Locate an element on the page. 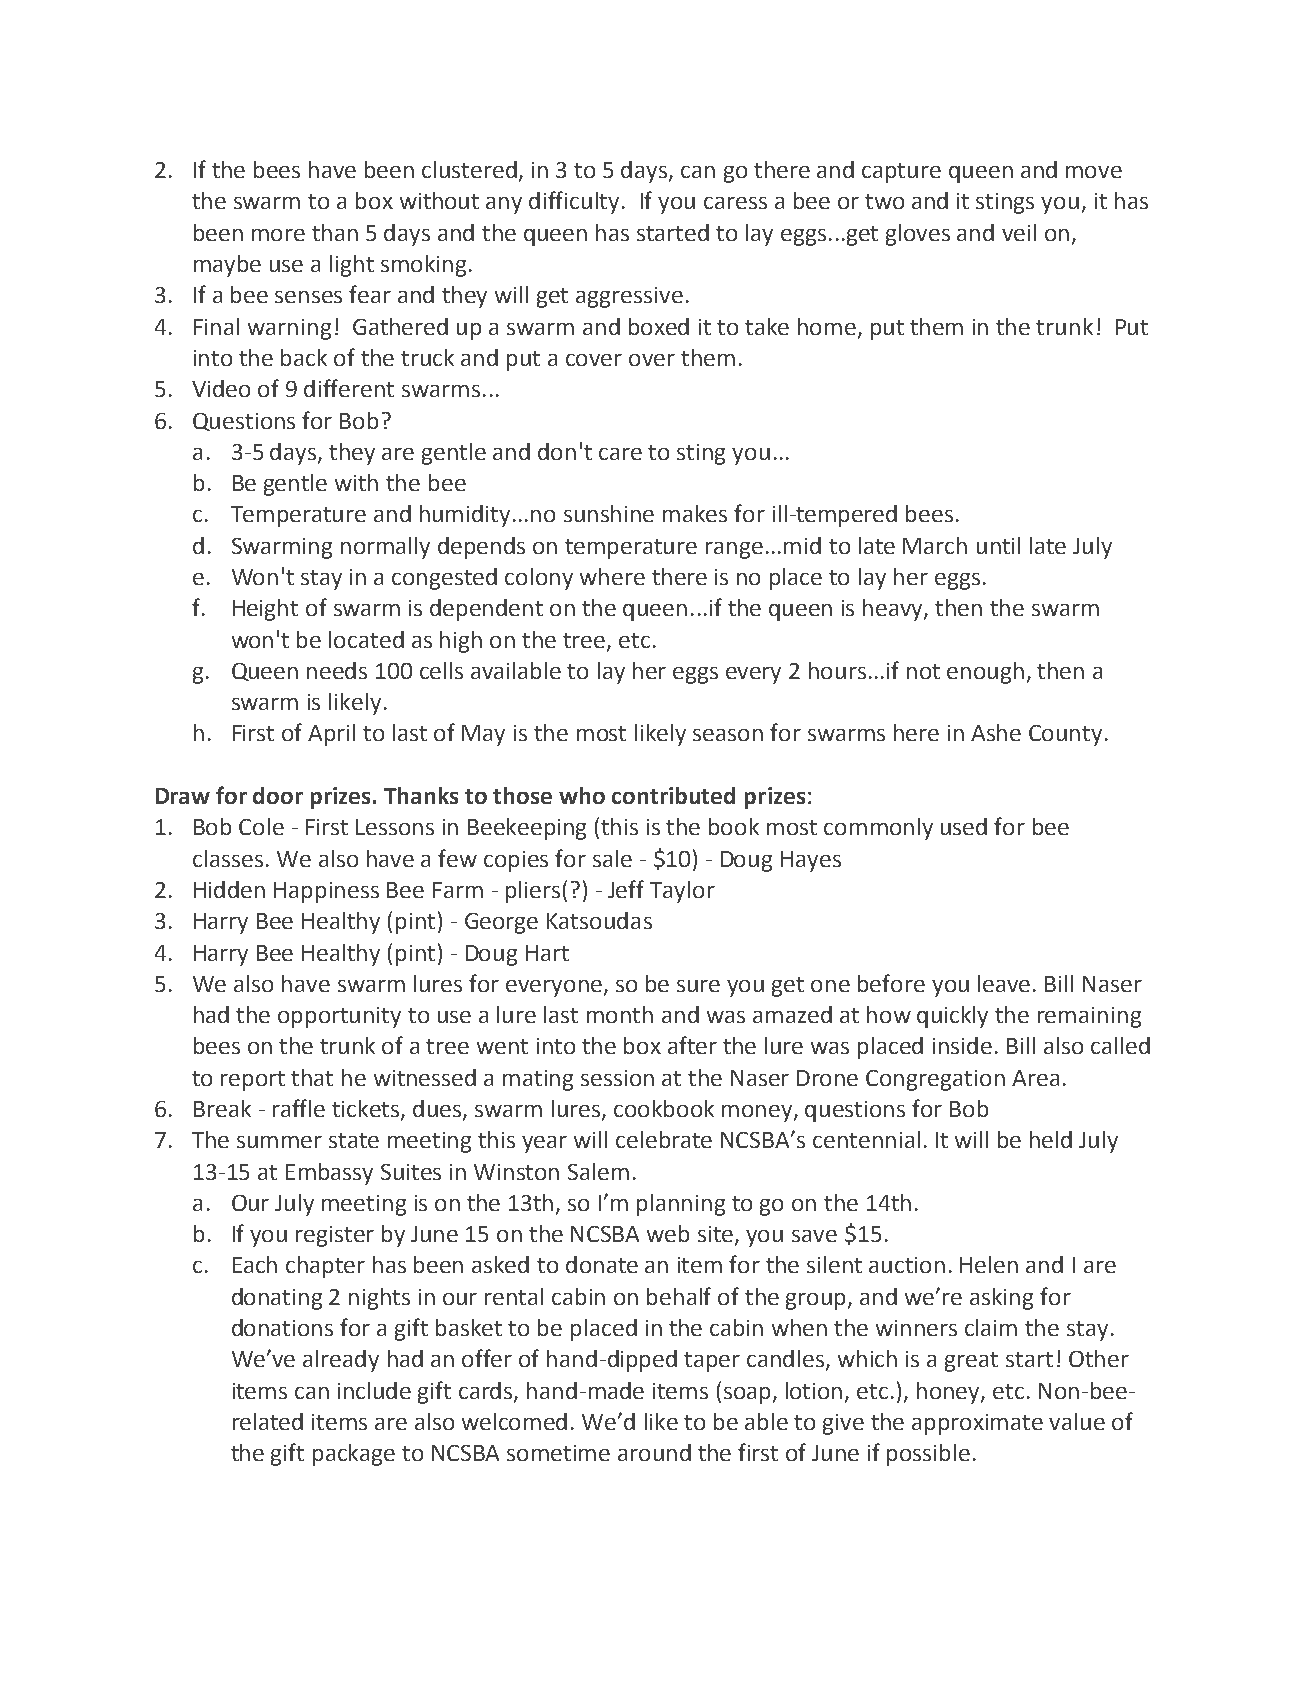  enough is located at coordinates (985, 673).
